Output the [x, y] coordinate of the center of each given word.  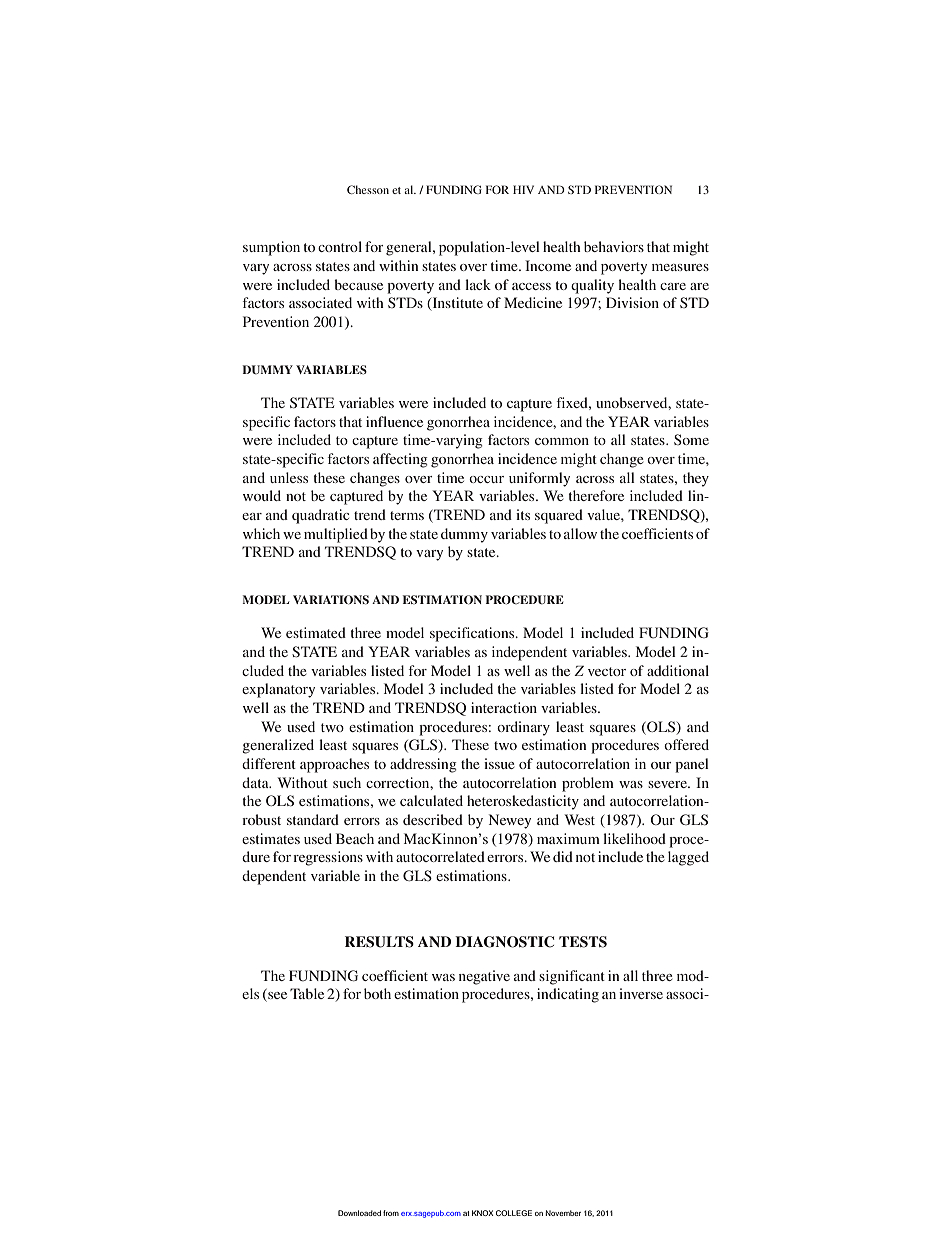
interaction [504, 707]
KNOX [483, 1213]
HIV [523, 189]
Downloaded [359, 1213]
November [563, 1213]
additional [678, 670]
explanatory [278, 690]
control [340, 246]
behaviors [614, 246]
